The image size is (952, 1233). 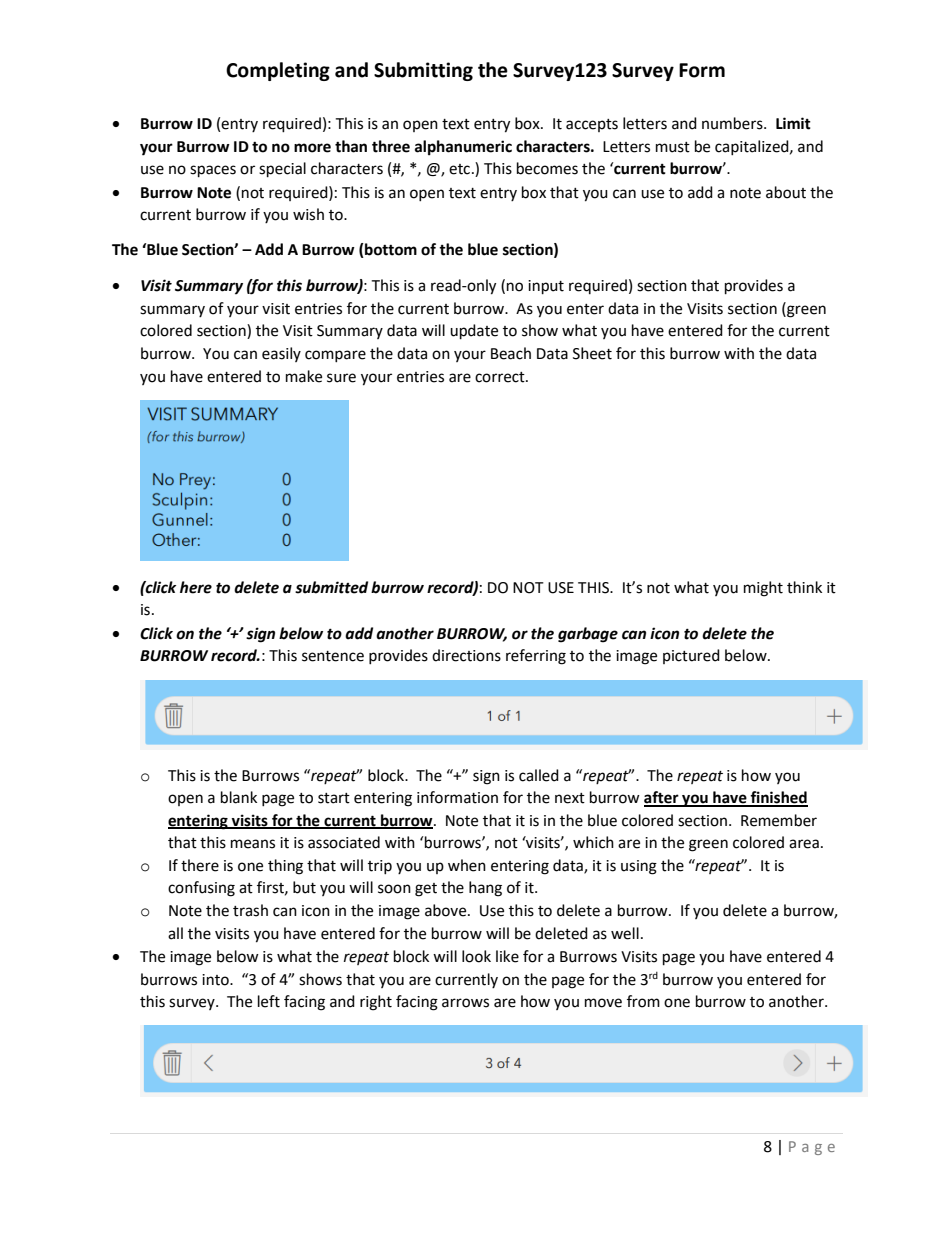 What do you see at coordinates (778, 798) in the screenshot?
I see `finished` at bounding box center [778, 798].
